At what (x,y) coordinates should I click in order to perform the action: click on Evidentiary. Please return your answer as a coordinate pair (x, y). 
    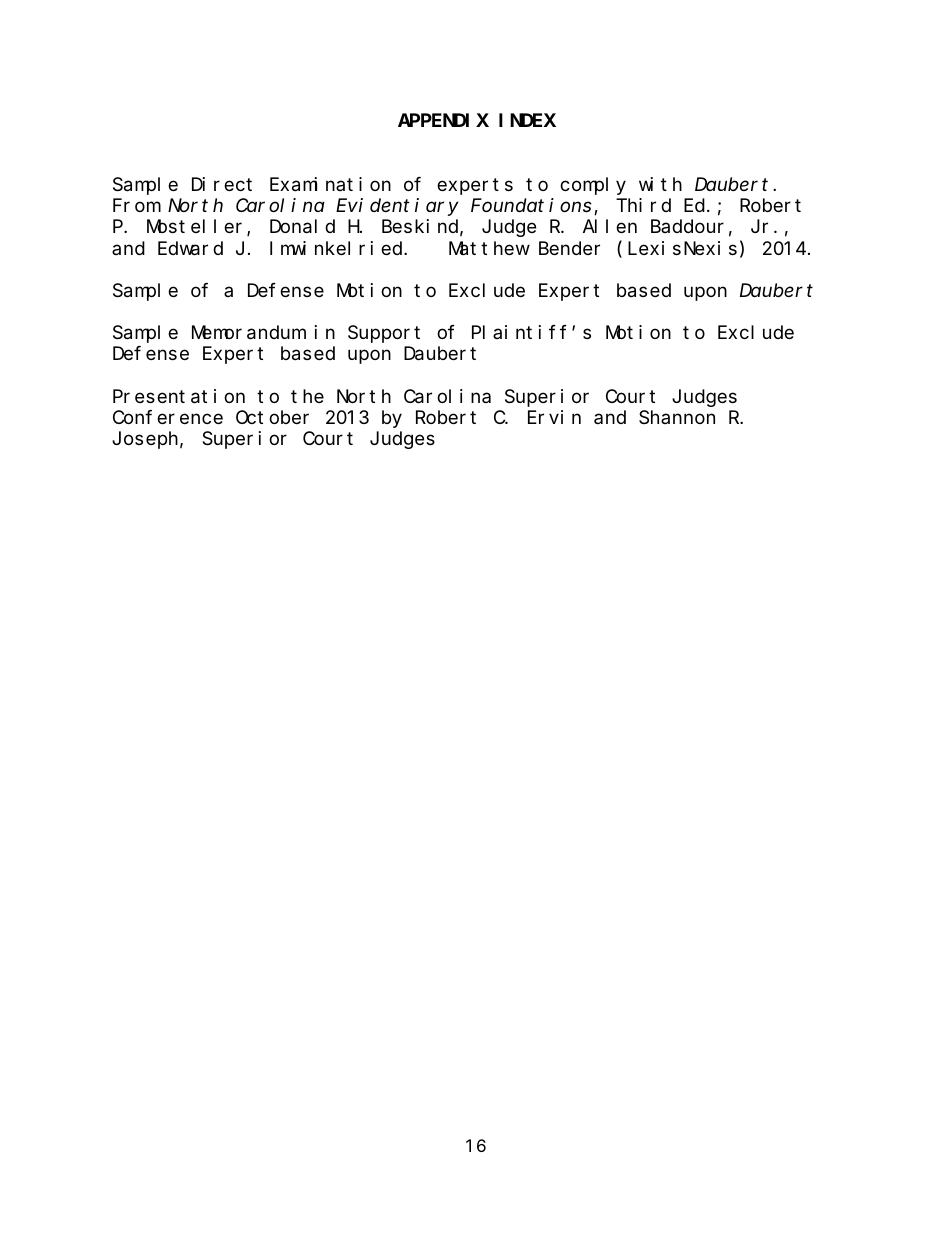
    Looking at the image, I should click on (397, 207).
